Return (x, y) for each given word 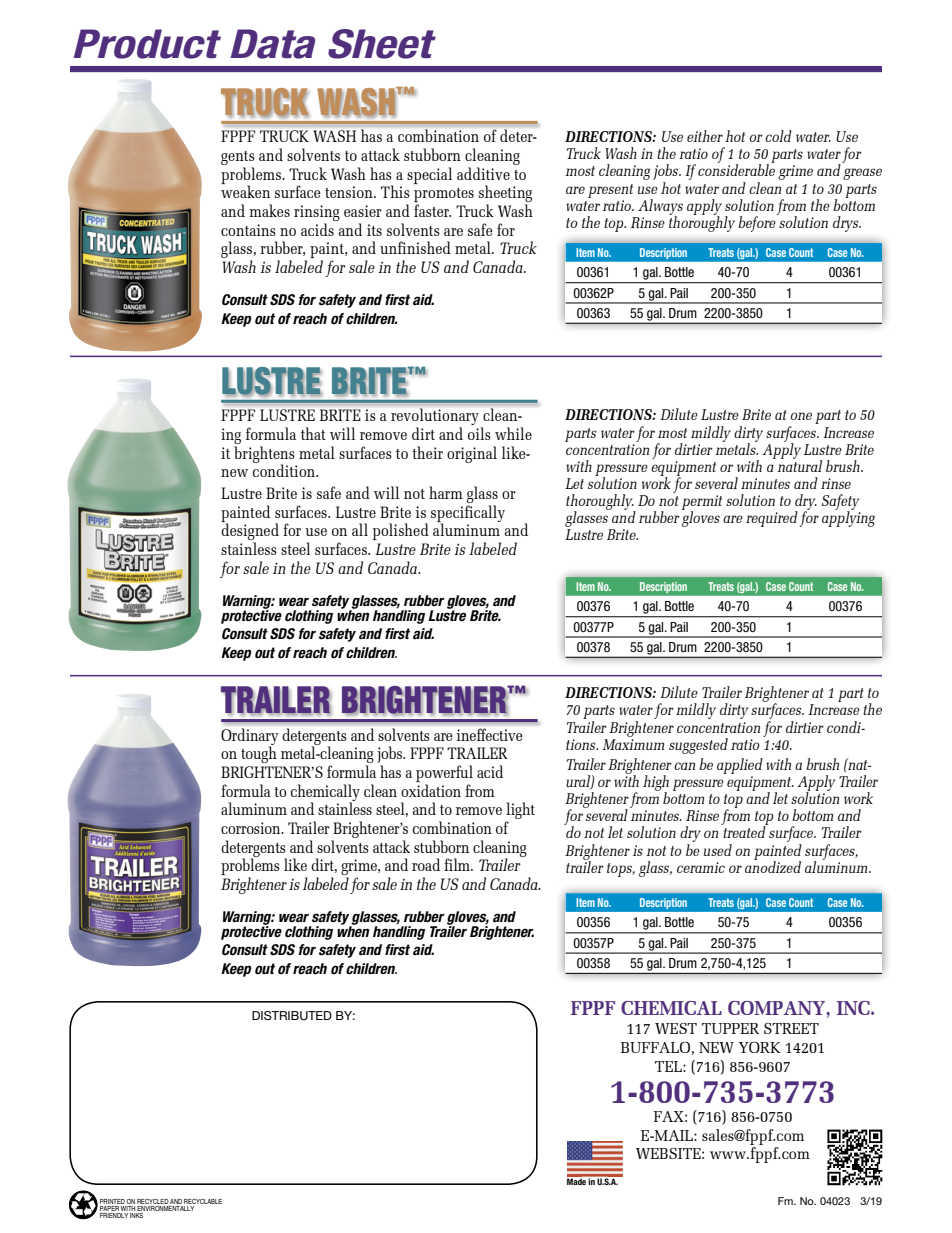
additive (483, 173)
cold (778, 136)
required (772, 519)
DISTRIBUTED (292, 1016)
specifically (468, 514)
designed (250, 533)
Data (272, 44)
